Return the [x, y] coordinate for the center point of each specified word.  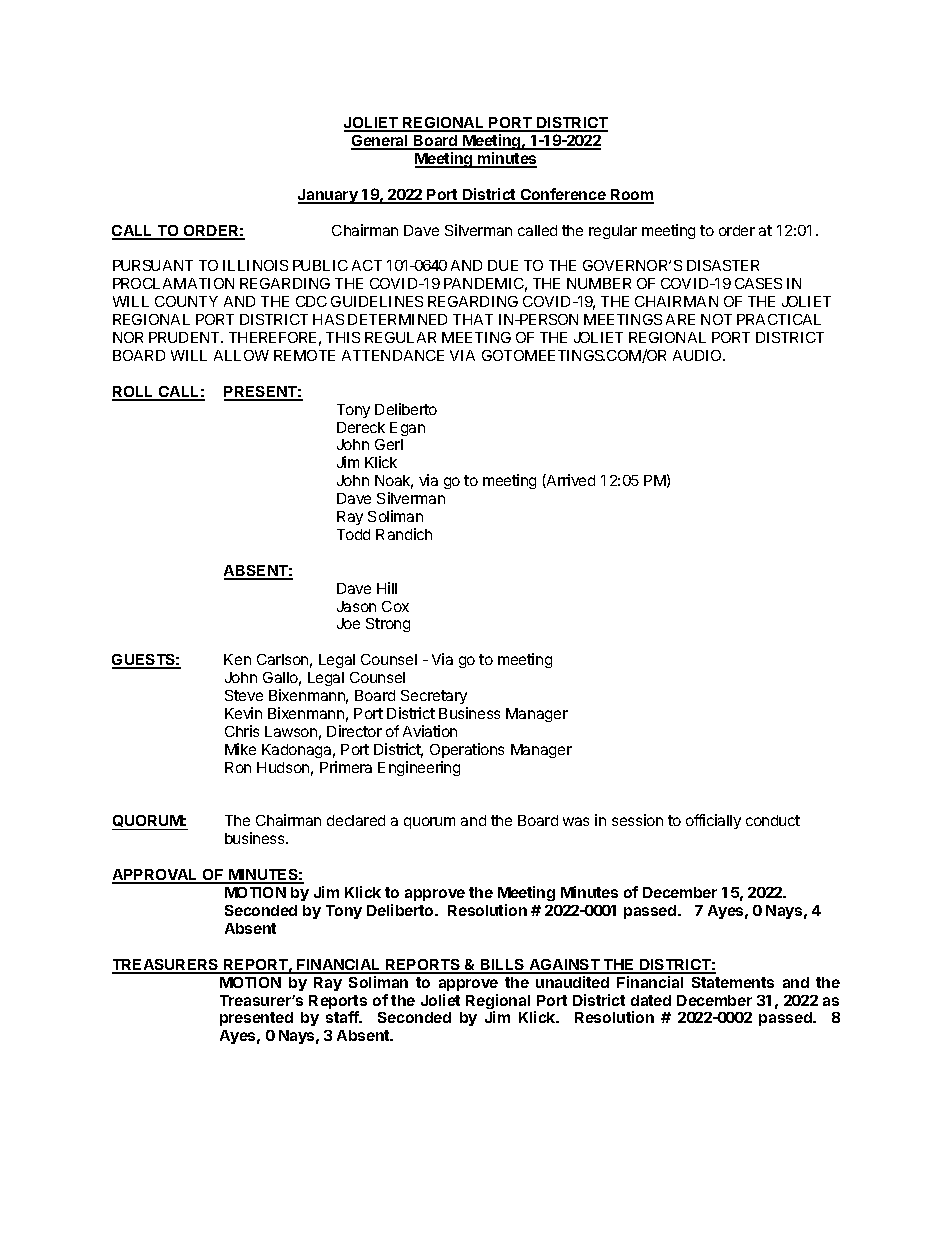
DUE [503, 265]
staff [343, 1017]
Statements [733, 982]
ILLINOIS [255, 265]
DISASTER [723, 265]
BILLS [503, 966]
